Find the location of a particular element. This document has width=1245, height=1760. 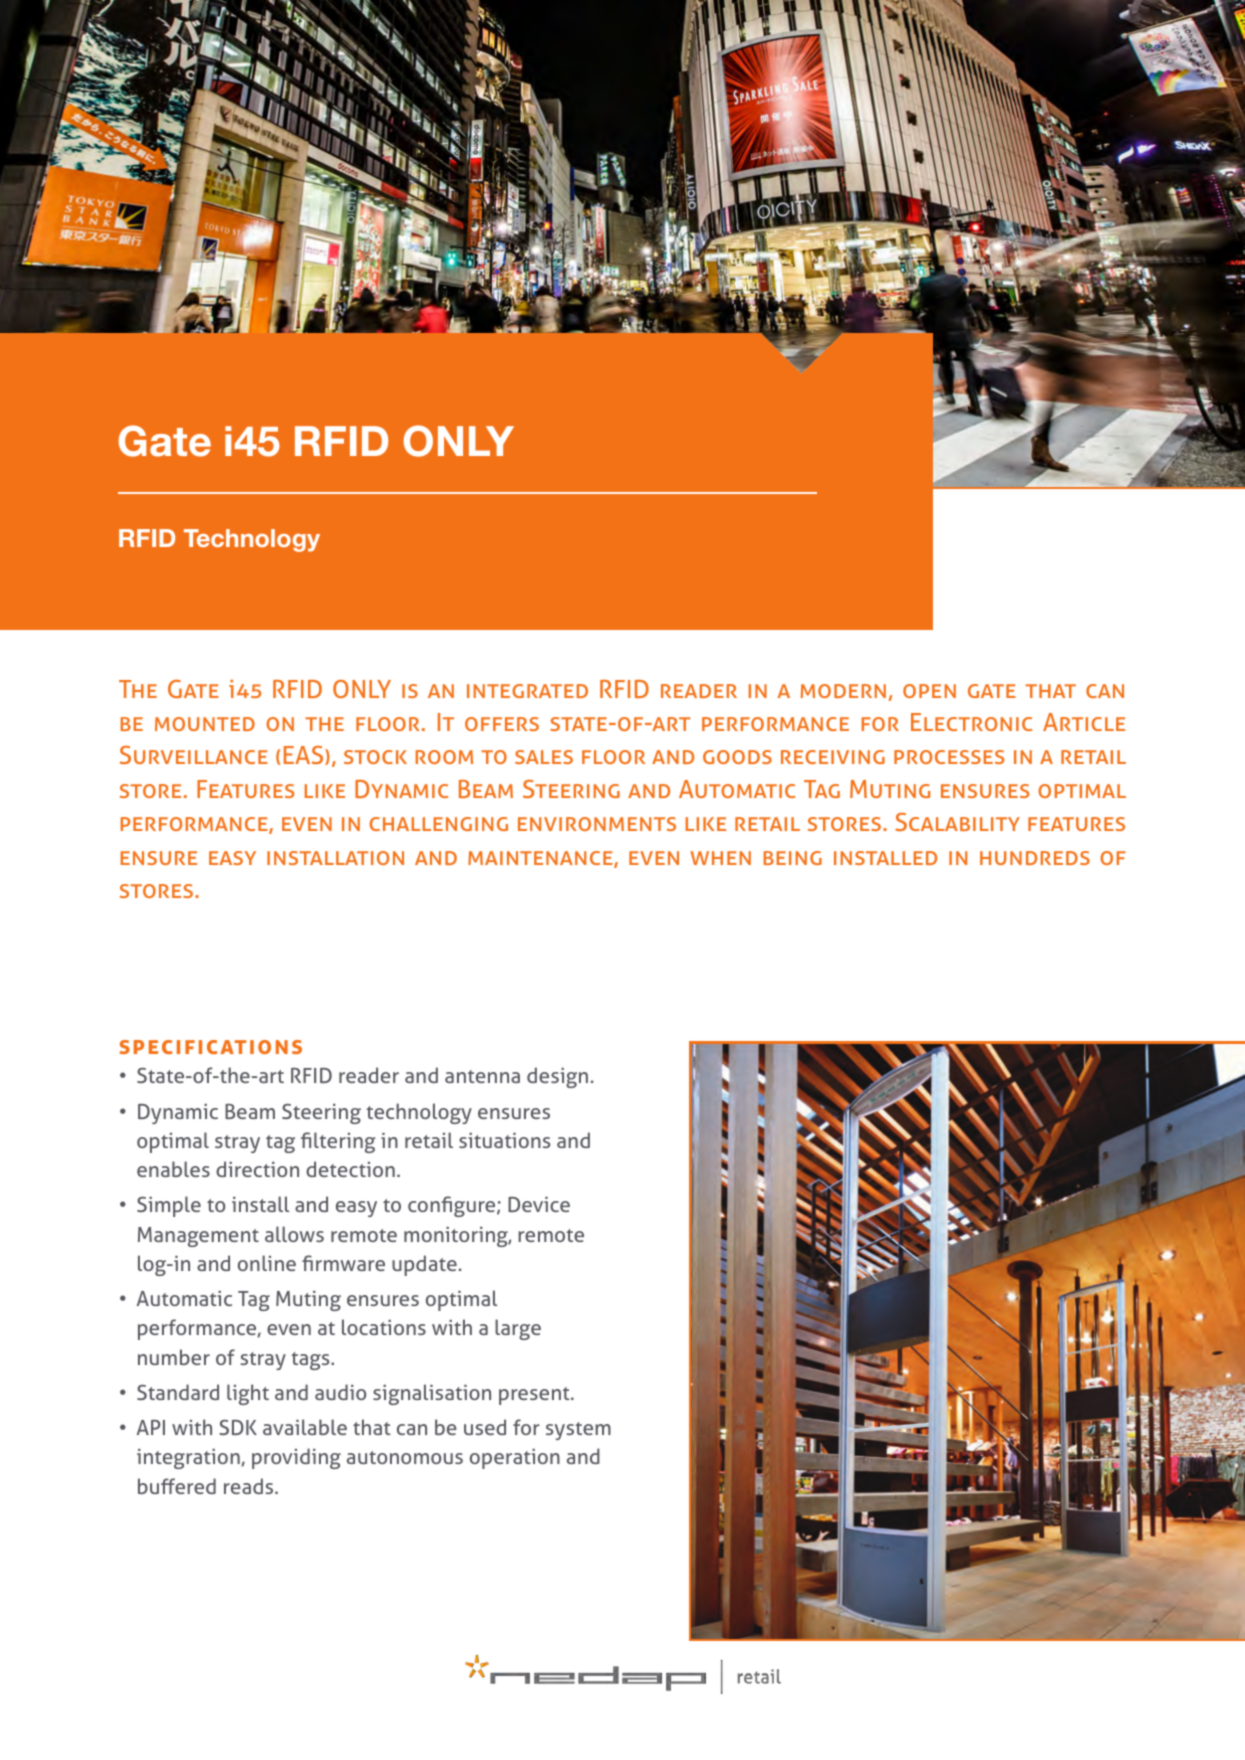

direction is located at coordinates (257, 1169).
